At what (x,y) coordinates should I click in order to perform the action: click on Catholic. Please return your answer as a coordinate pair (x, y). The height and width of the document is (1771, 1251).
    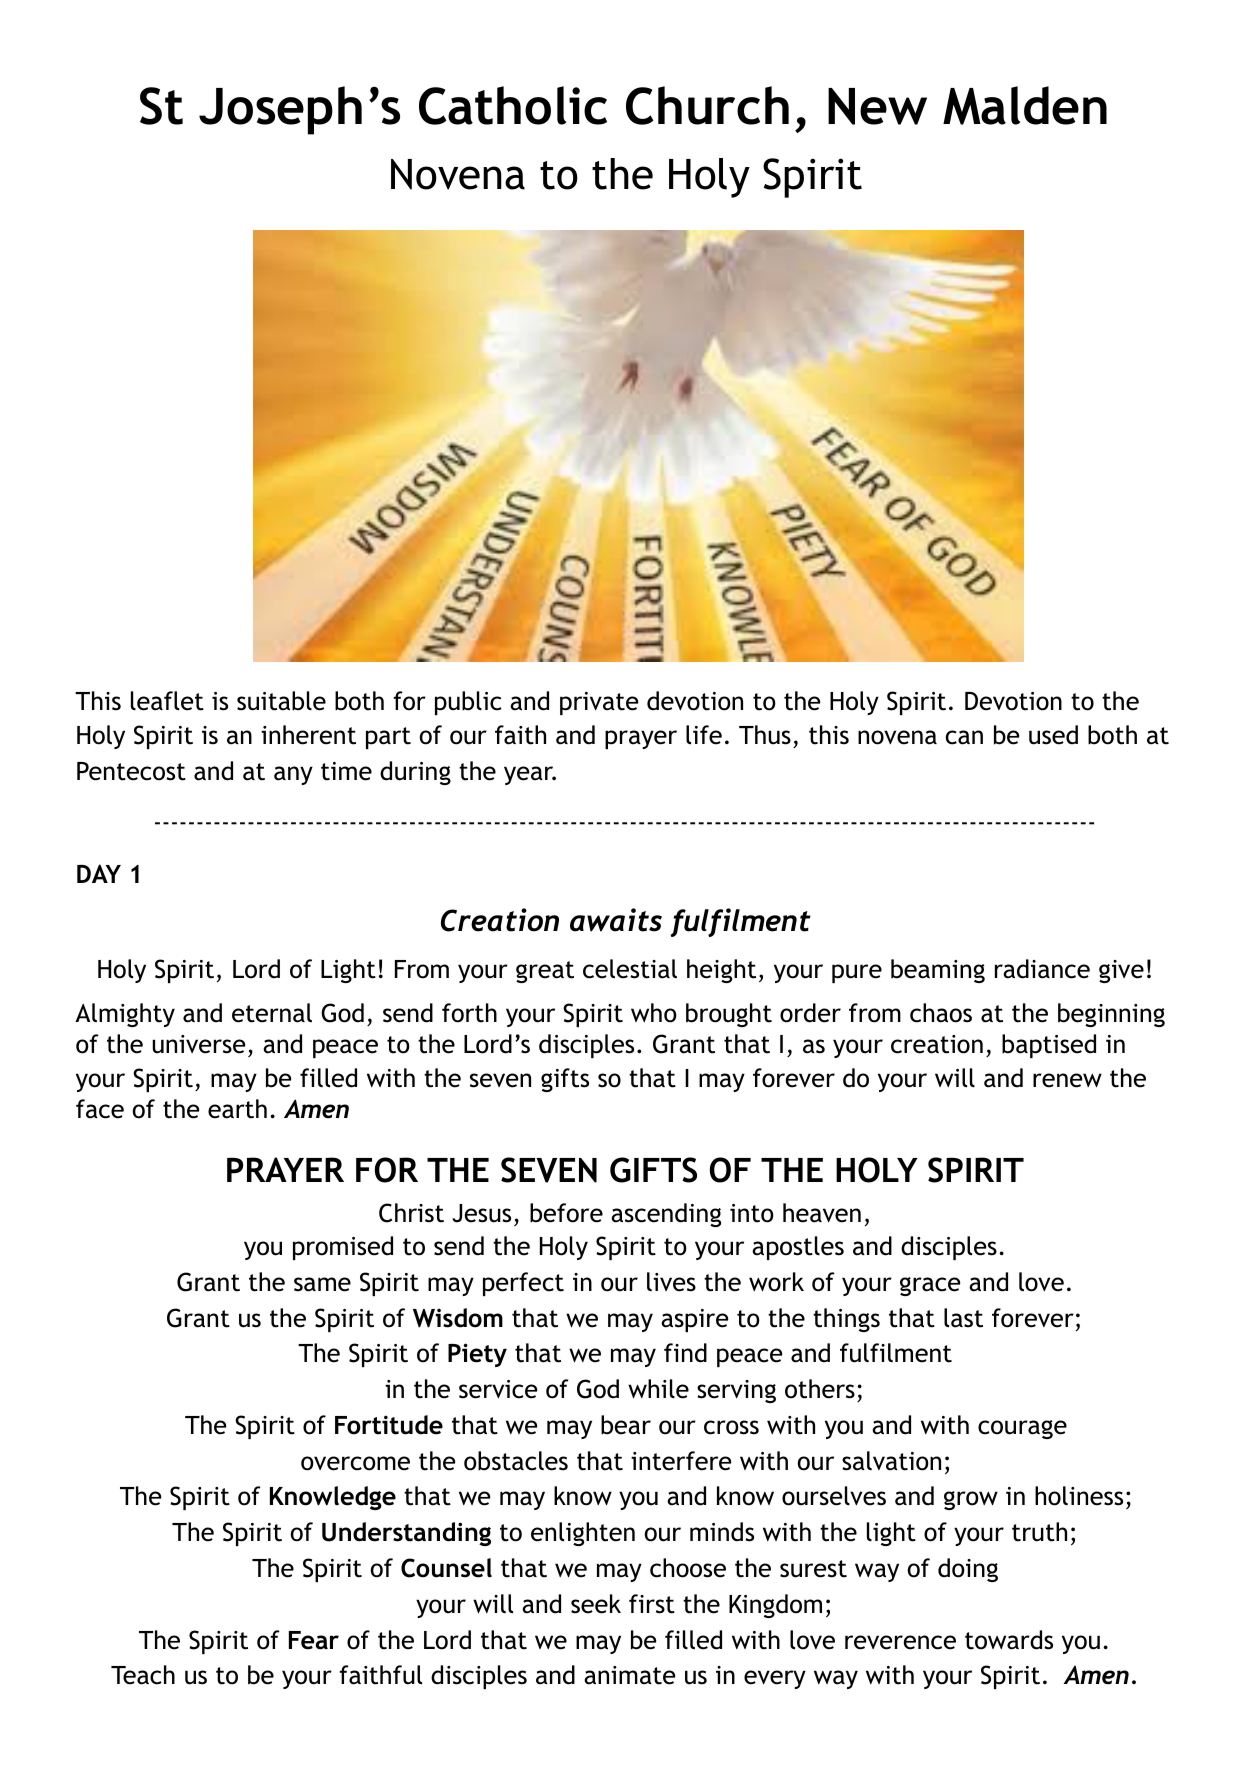
    Looking at the image, I should click on (513, 105).
